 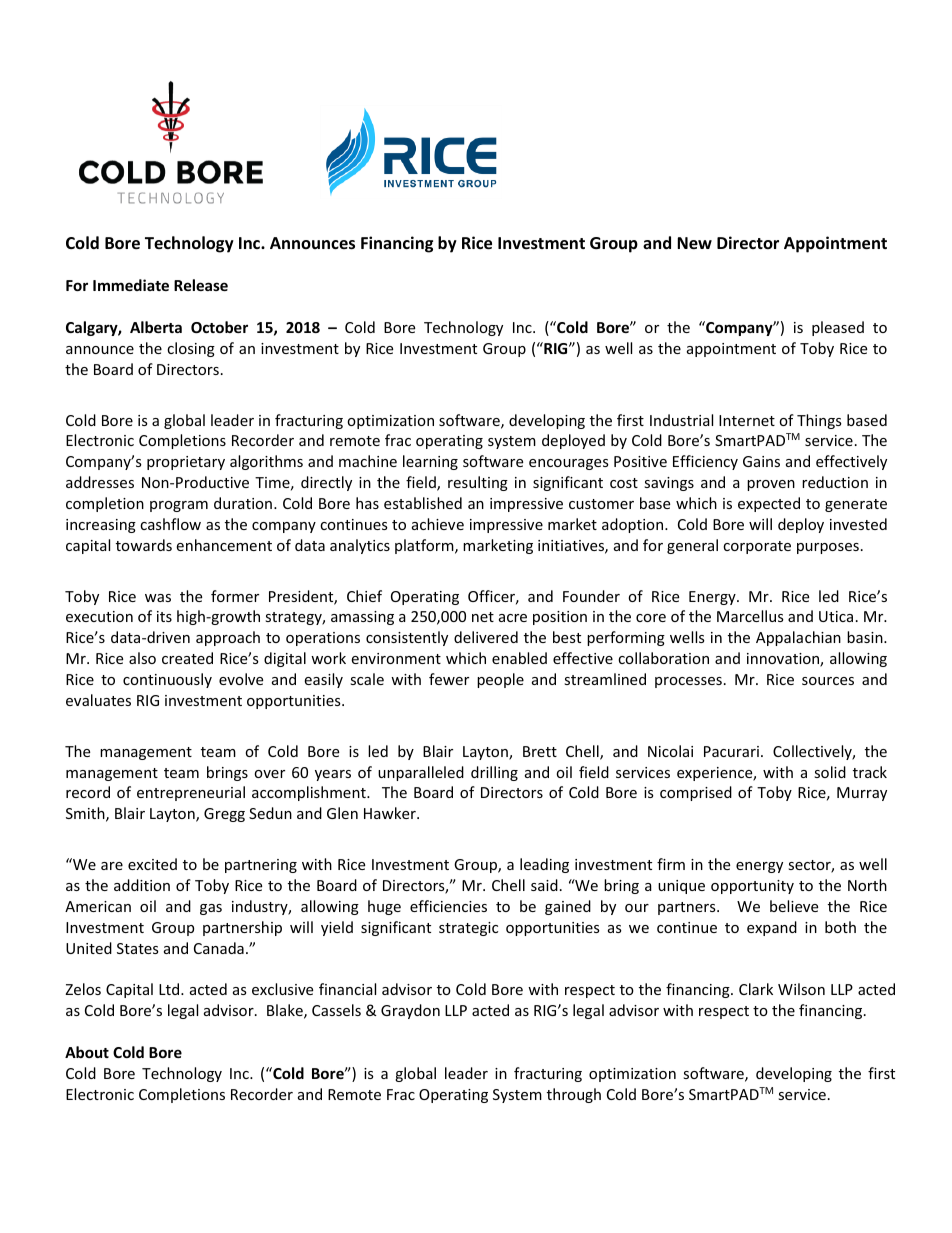 What do you see at coordinates (478, 483) in the document?
I see `resulting` at bounding box center [478, 483].
